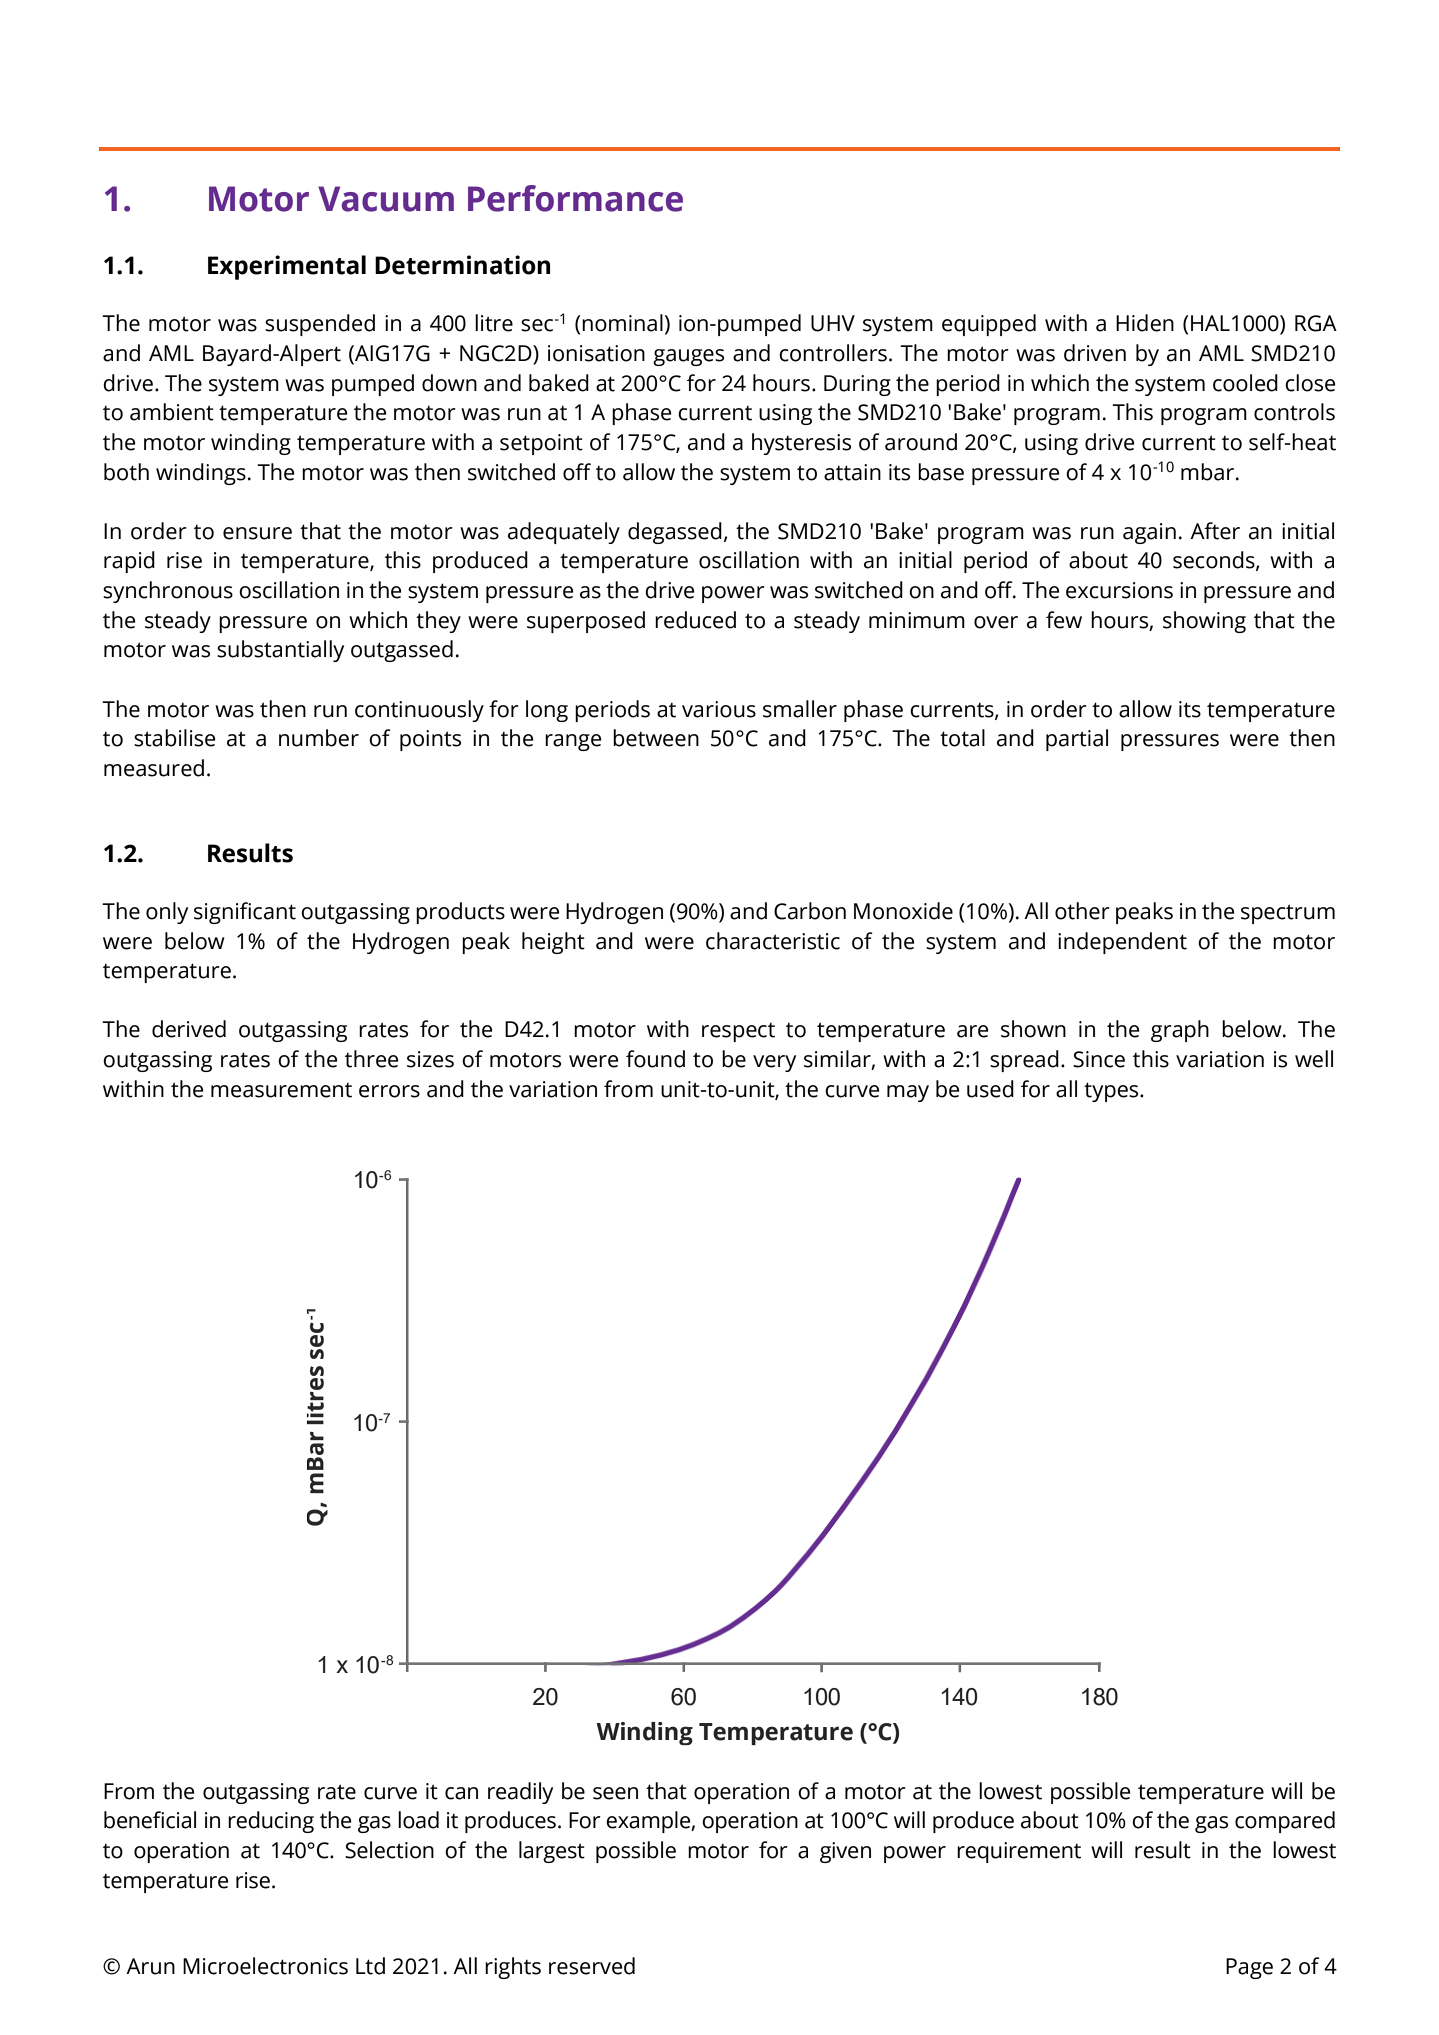  Describe the element at coordinates (1112, 1092) in the screenshot. I see `types` at that location.
